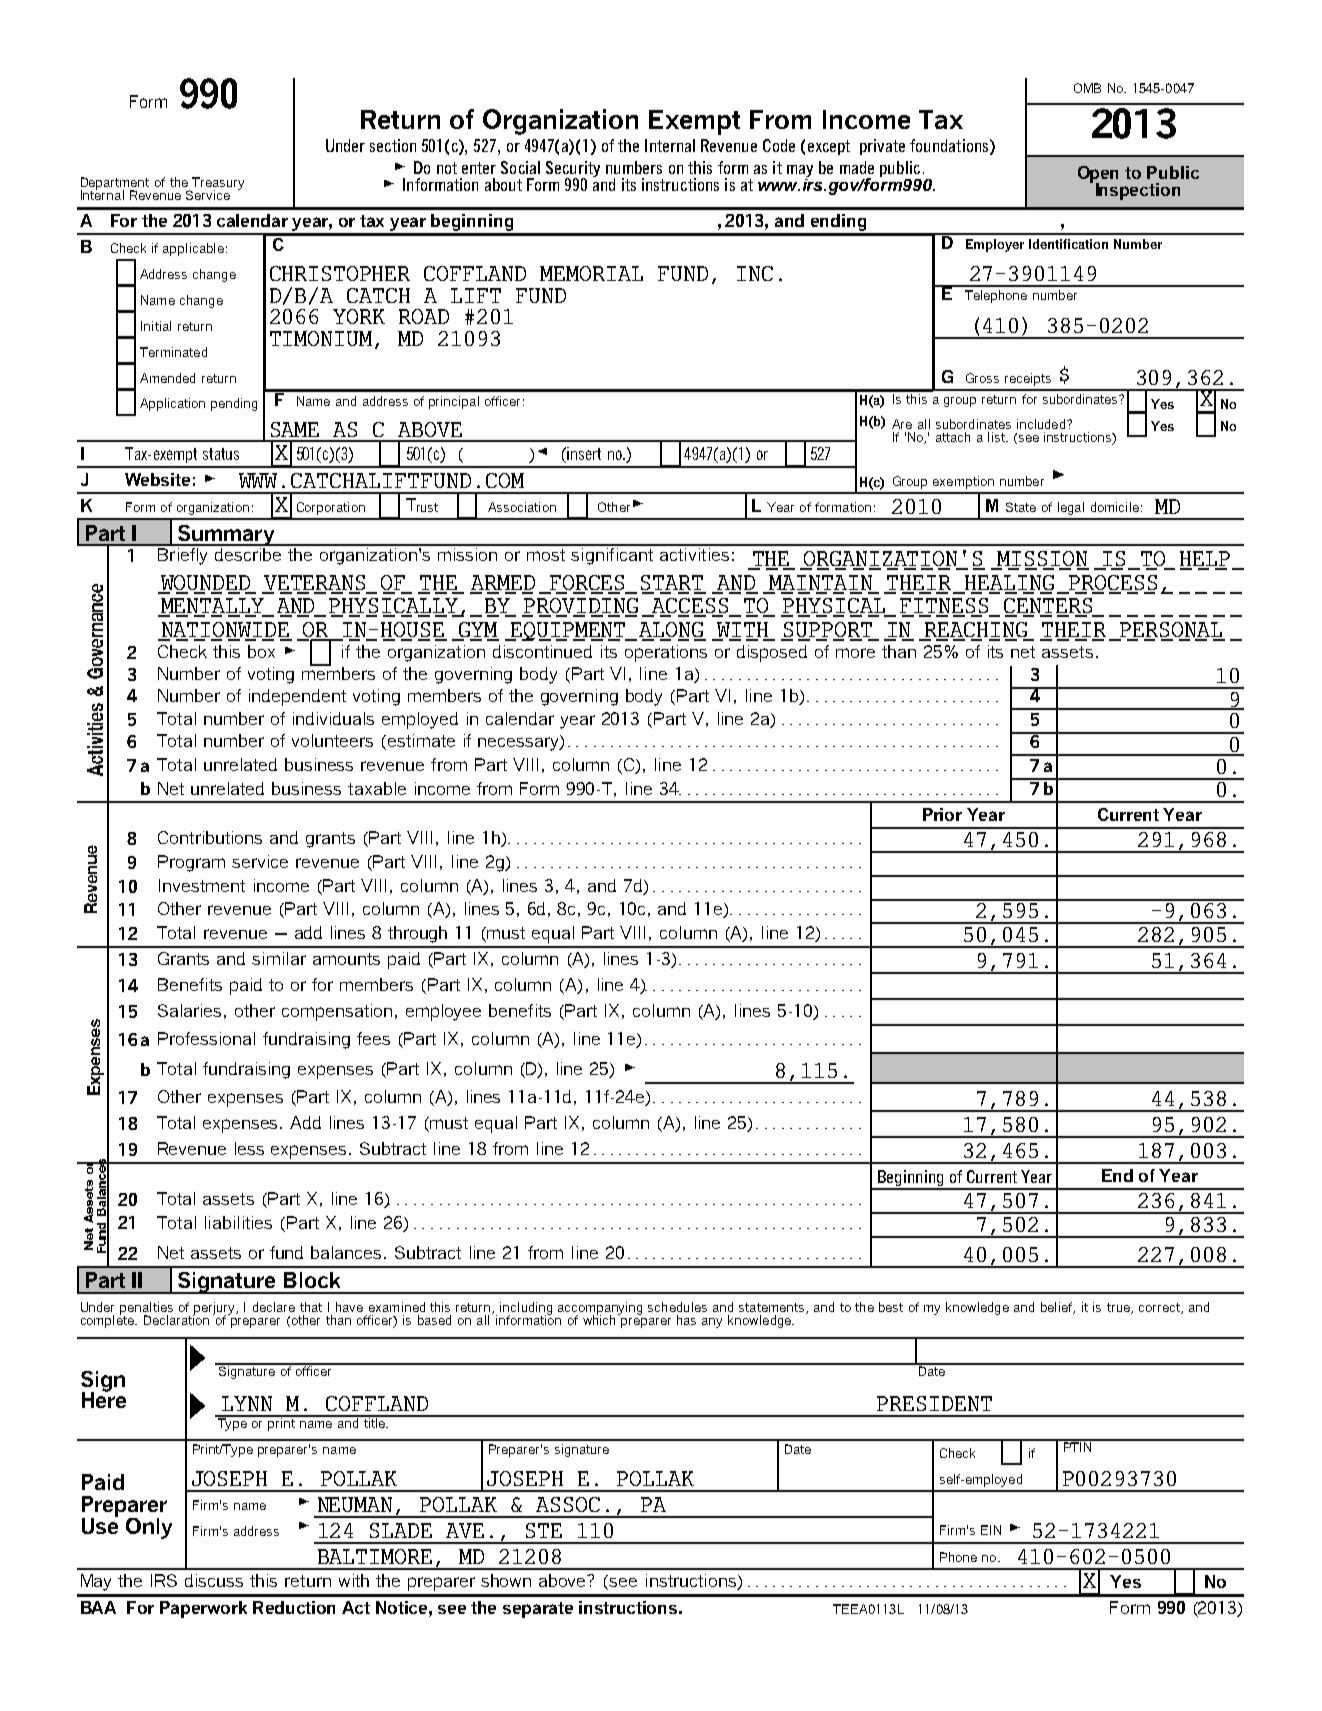 This document has width=1322, height=1711. What do you see at coordinates (584, 453) in the document?
I see `insert` at bounding box center [584, 453].
